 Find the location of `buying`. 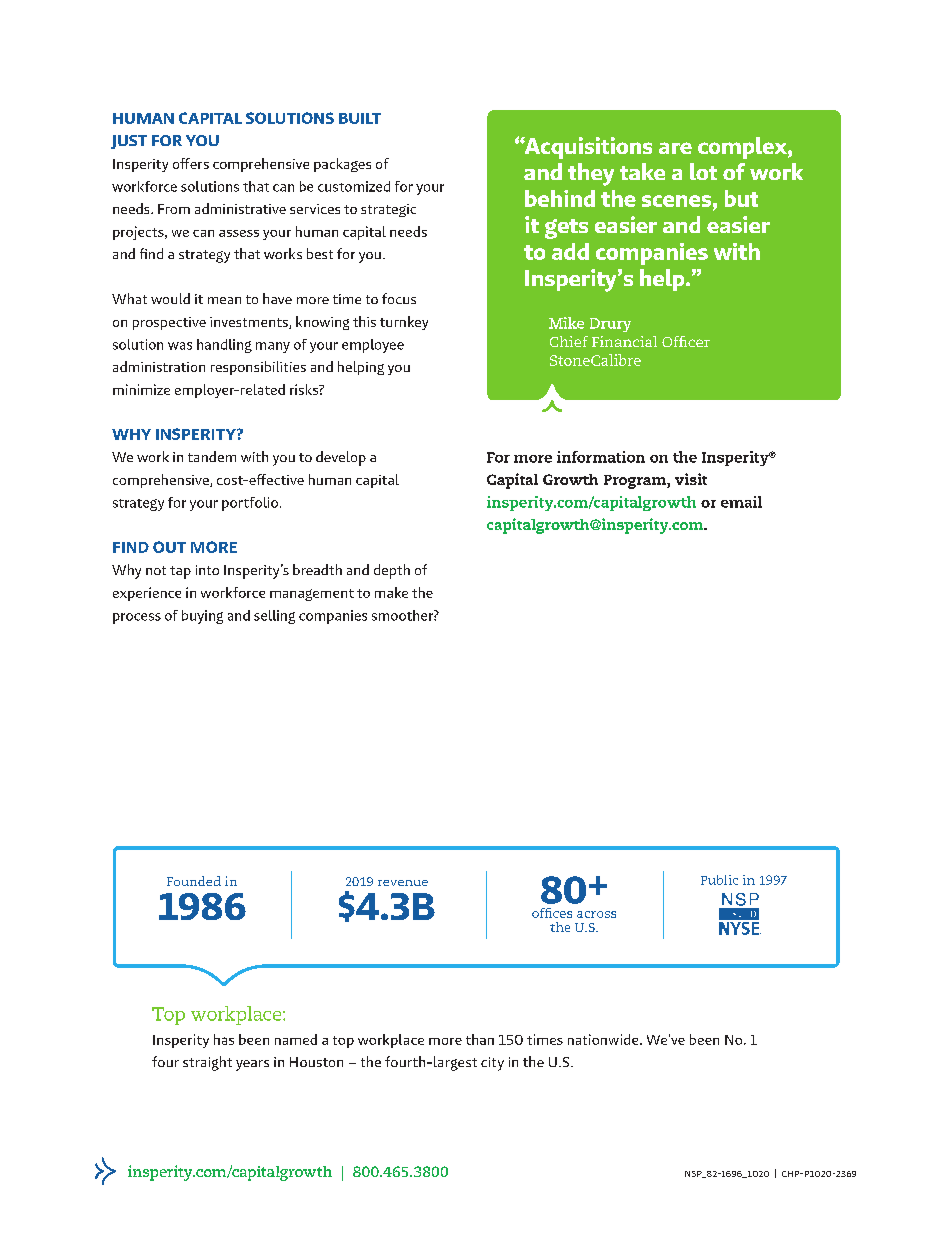

buying is located at coordinates (202, 617).
